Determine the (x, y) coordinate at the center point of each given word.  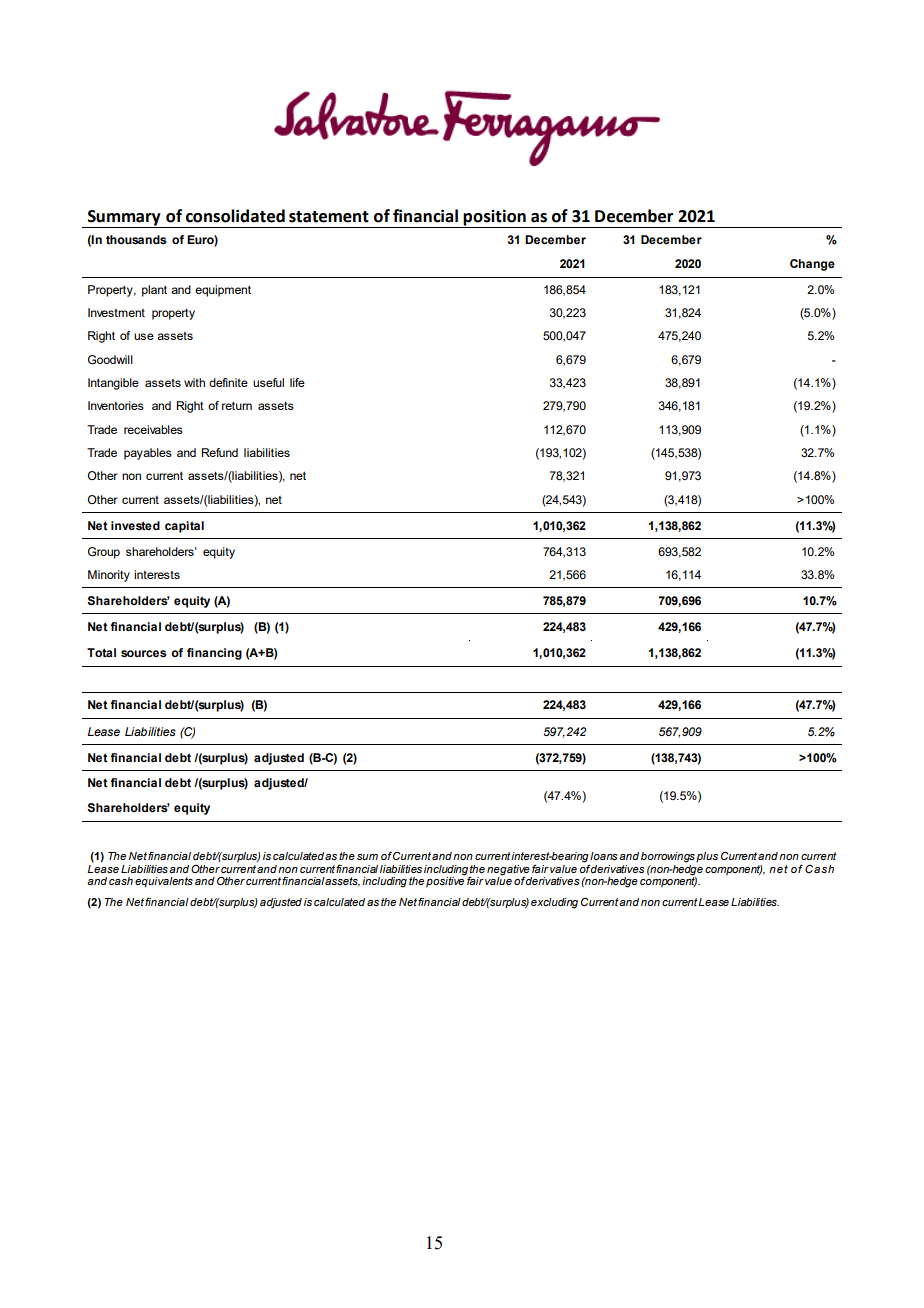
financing (214, 654)
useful (268, 382)
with (194, 382)
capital (184, 527)
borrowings (668, 857)
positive (446, 881)
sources (143, 654)
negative (508, 870)
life (297, 382)
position (495, 218)
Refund (220, 452)
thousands (136, 240)
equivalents (164, 882)
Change (812, 265)
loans (604, 856)
